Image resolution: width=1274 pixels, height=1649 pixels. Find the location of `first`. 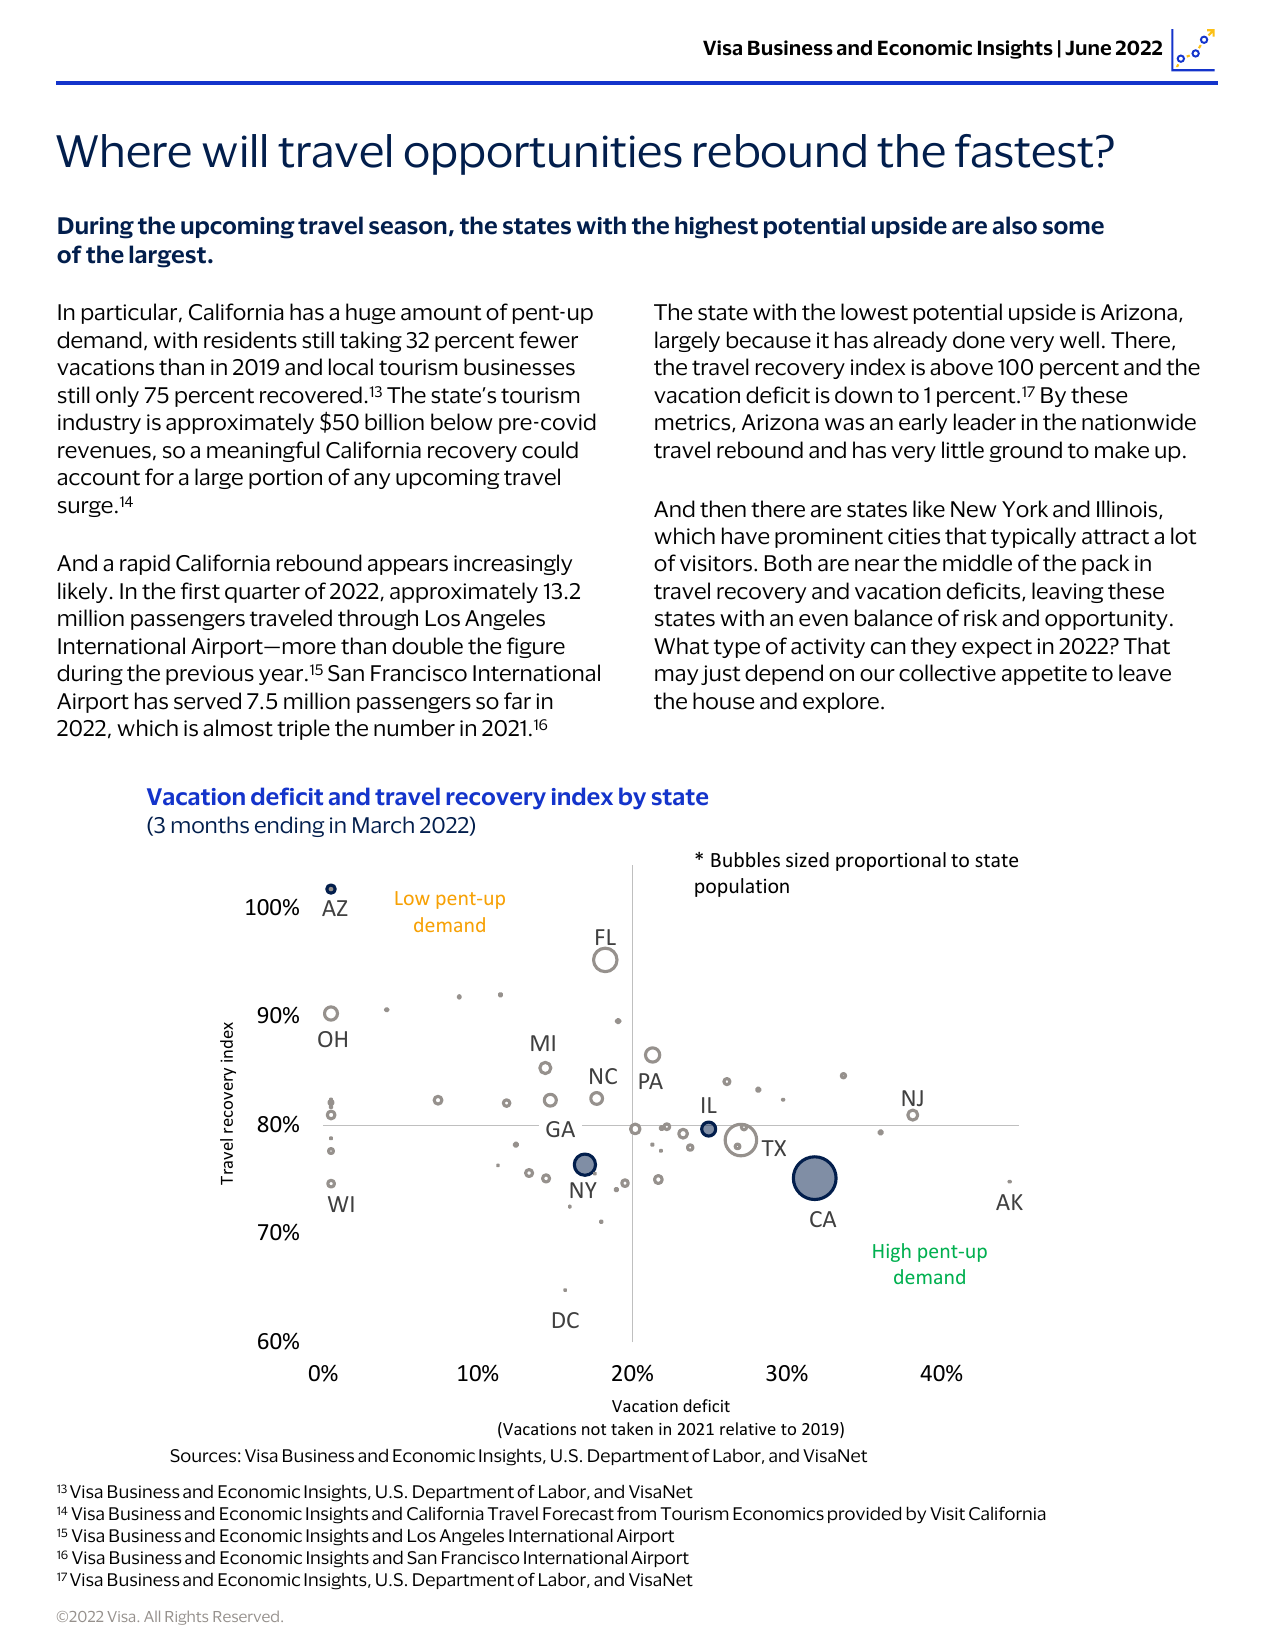

first is located at coordinates (200, 591).
